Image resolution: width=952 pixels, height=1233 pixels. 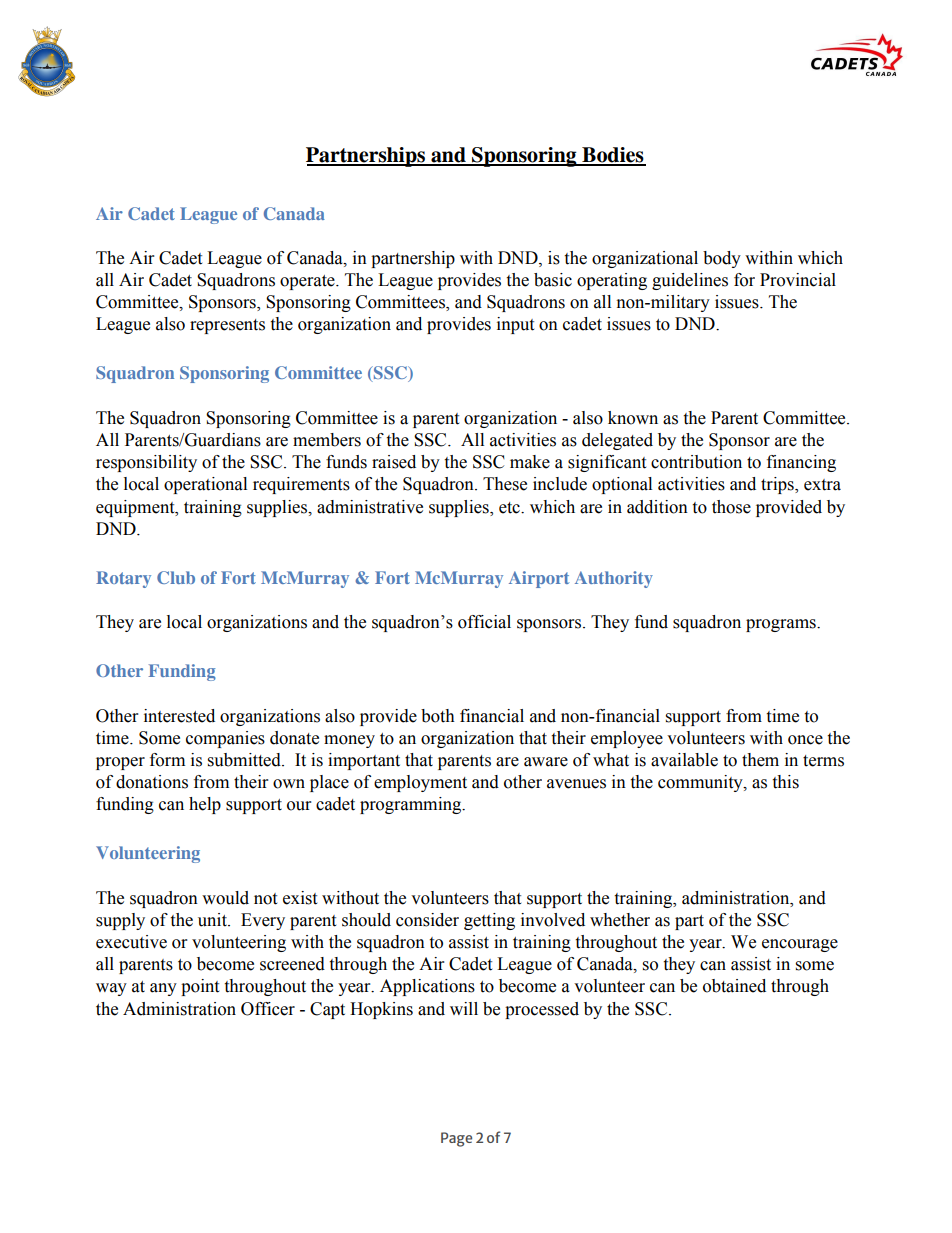 What do you see at coordinates (268, 1009) in the image?
I see `Officer` at bounding box center [268, 1009].
